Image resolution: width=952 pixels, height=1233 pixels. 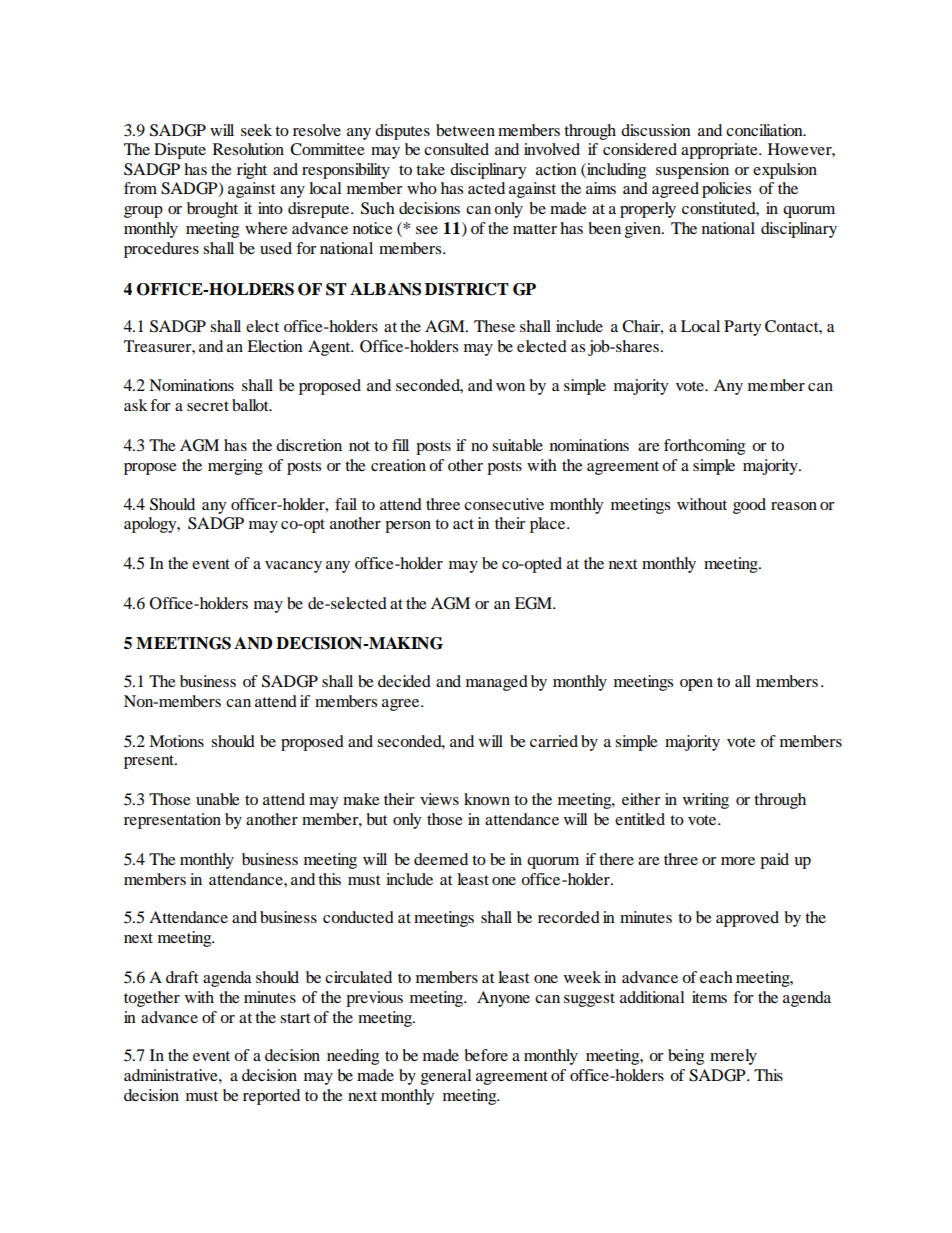 I want to click on appropriate, so click(x=720, y=151).
